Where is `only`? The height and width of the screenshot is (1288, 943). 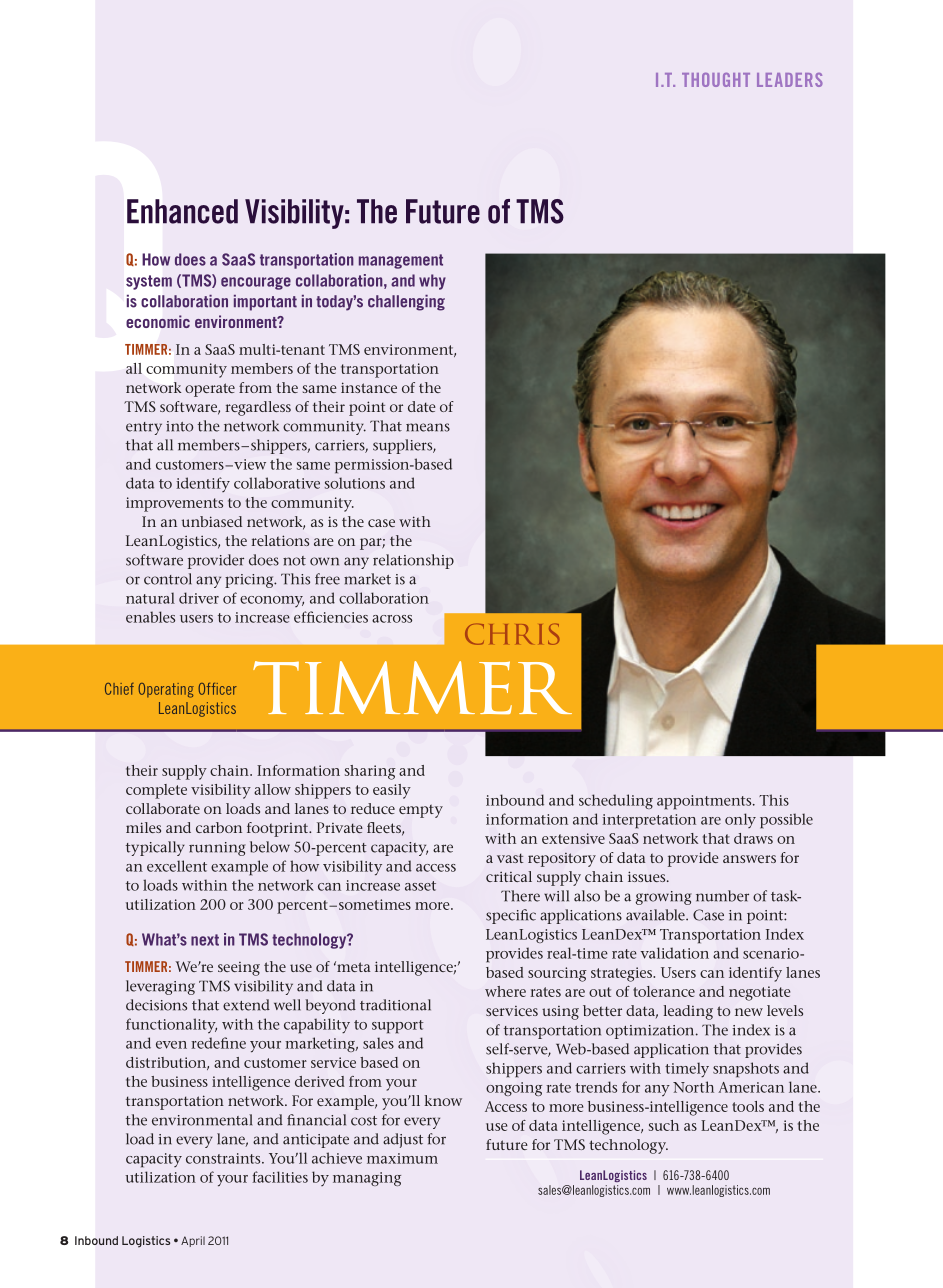
only is located at coordinates (740, 820).
